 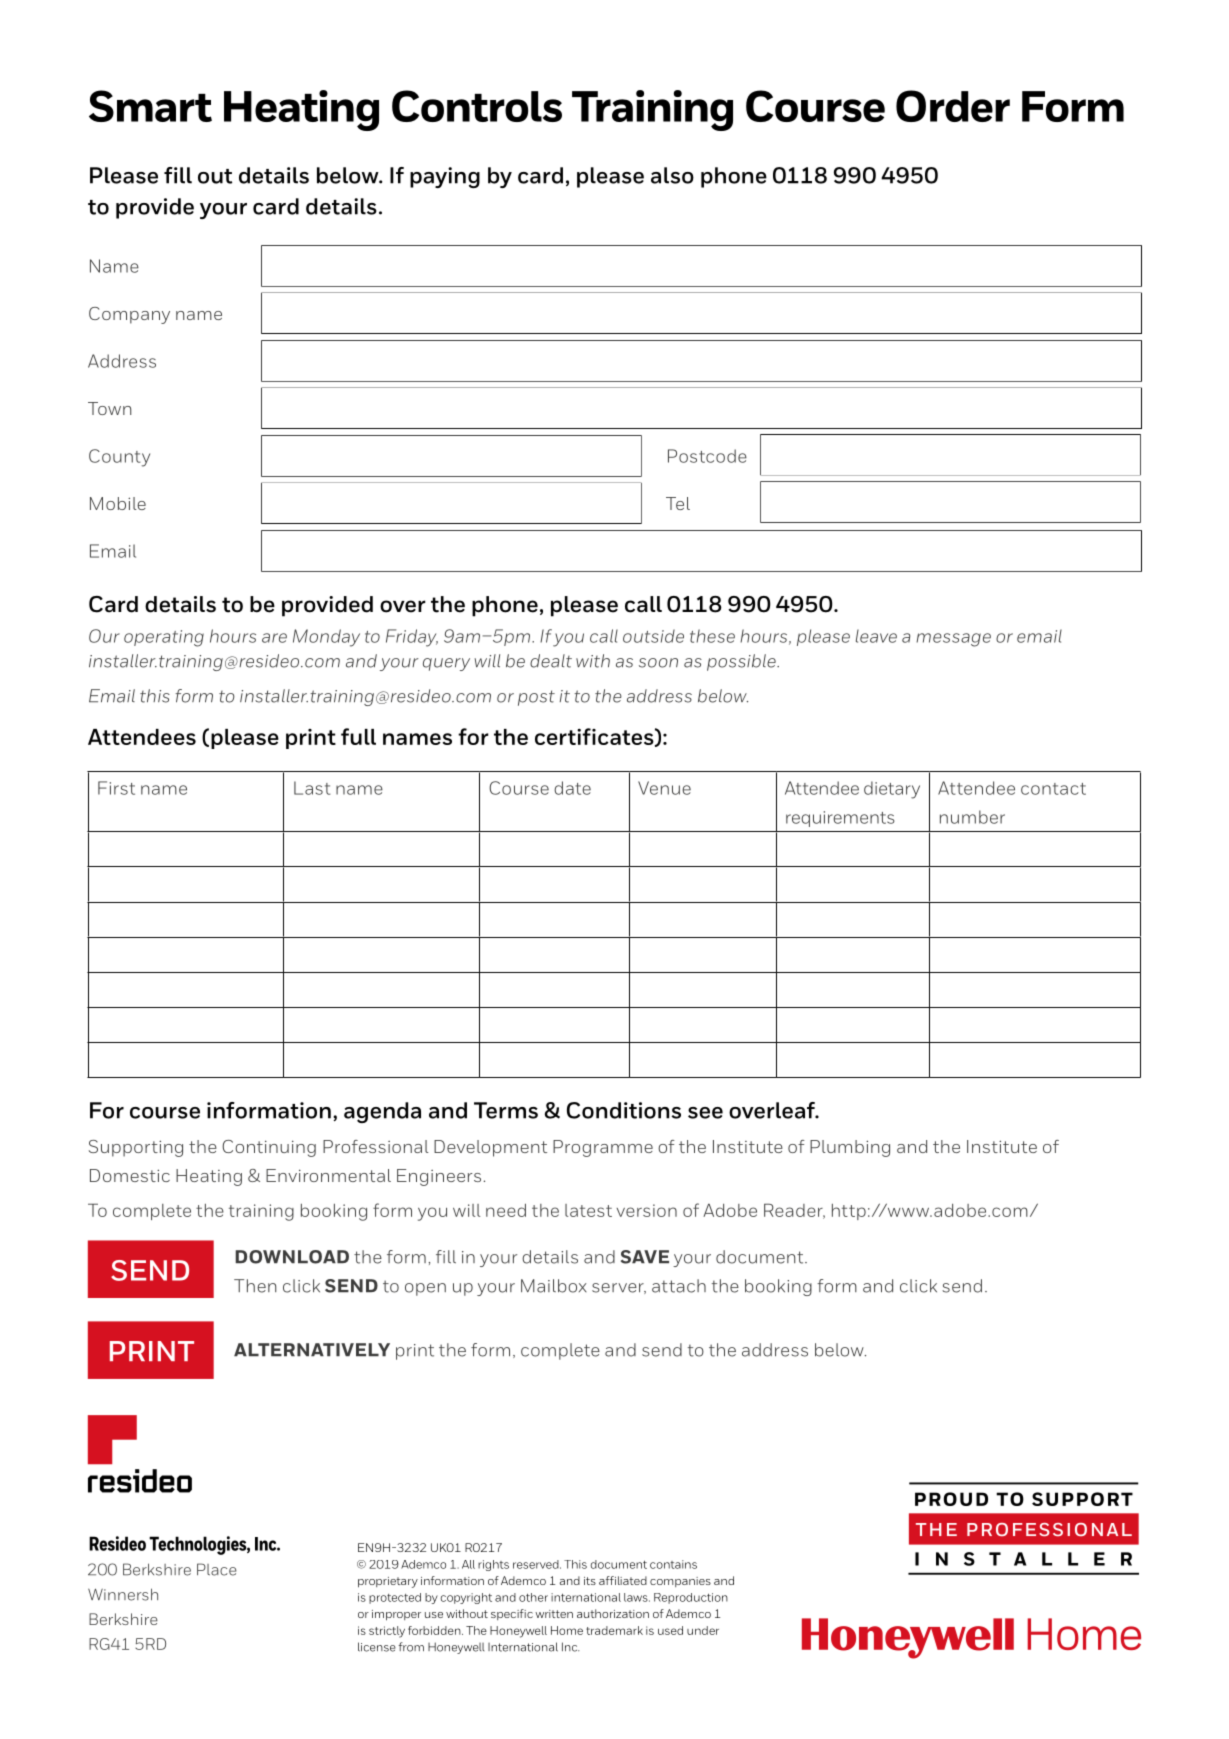 What do you see at coordinates (588, 1210) in the document?
I see `latest` at bounding box center [588, 1210].
